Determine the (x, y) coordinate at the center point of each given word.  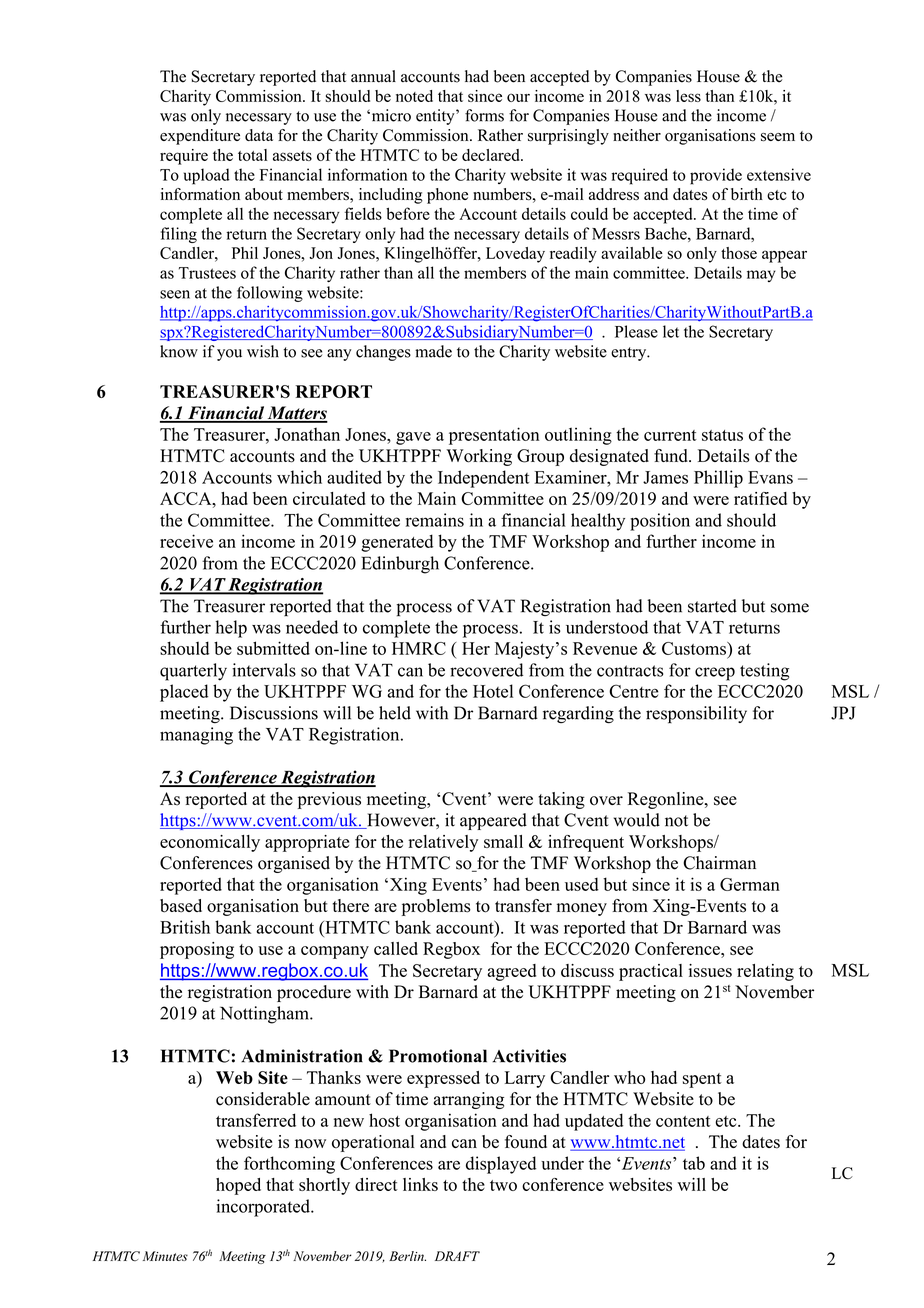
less (688, 96)
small (503, 841)
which (299, 477)
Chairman (719, 863)
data (259, 135)
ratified (760, 498)
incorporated (264, 1208)
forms (484, 115)
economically (210, 843)
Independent (483, 479)
